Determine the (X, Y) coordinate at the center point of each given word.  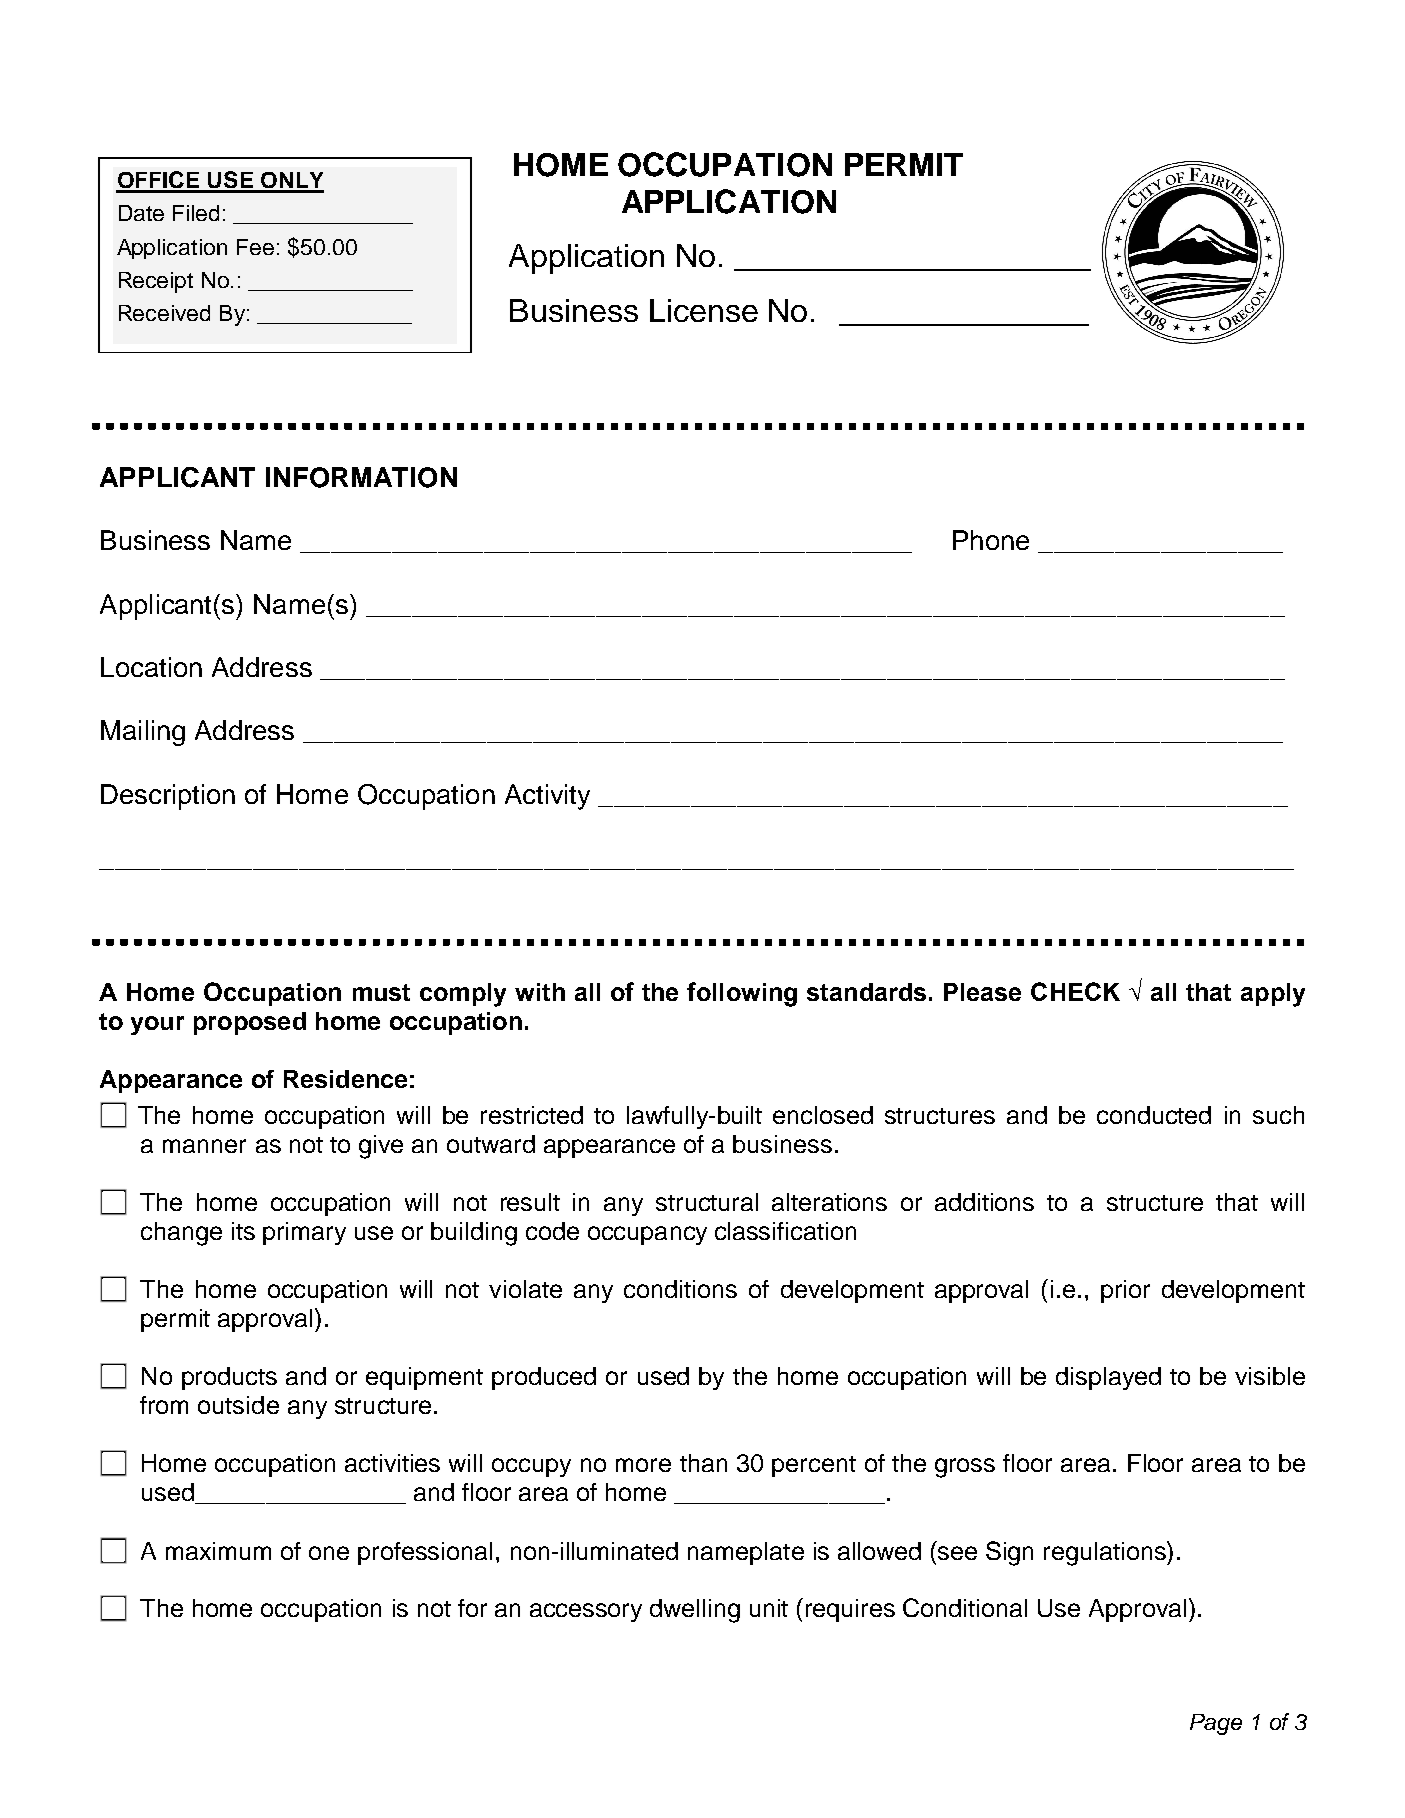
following (742, 994)
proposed (250, 1023)
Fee (255, 247)
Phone (991, 540)
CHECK (1075, 991)
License (704, 310)
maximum (218, 1551)
